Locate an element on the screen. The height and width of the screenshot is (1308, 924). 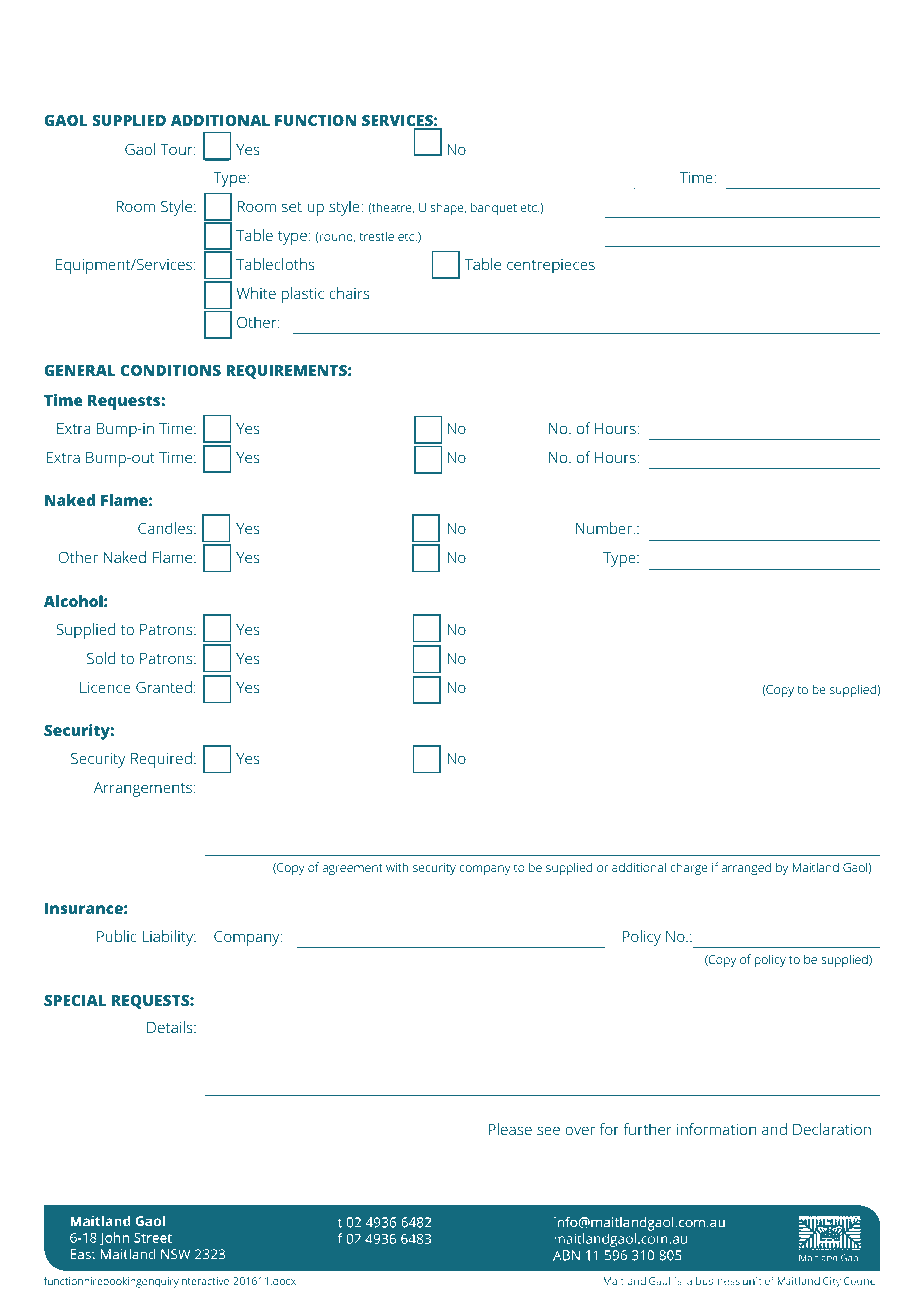
chairs is located at coordinates (349, 293).
